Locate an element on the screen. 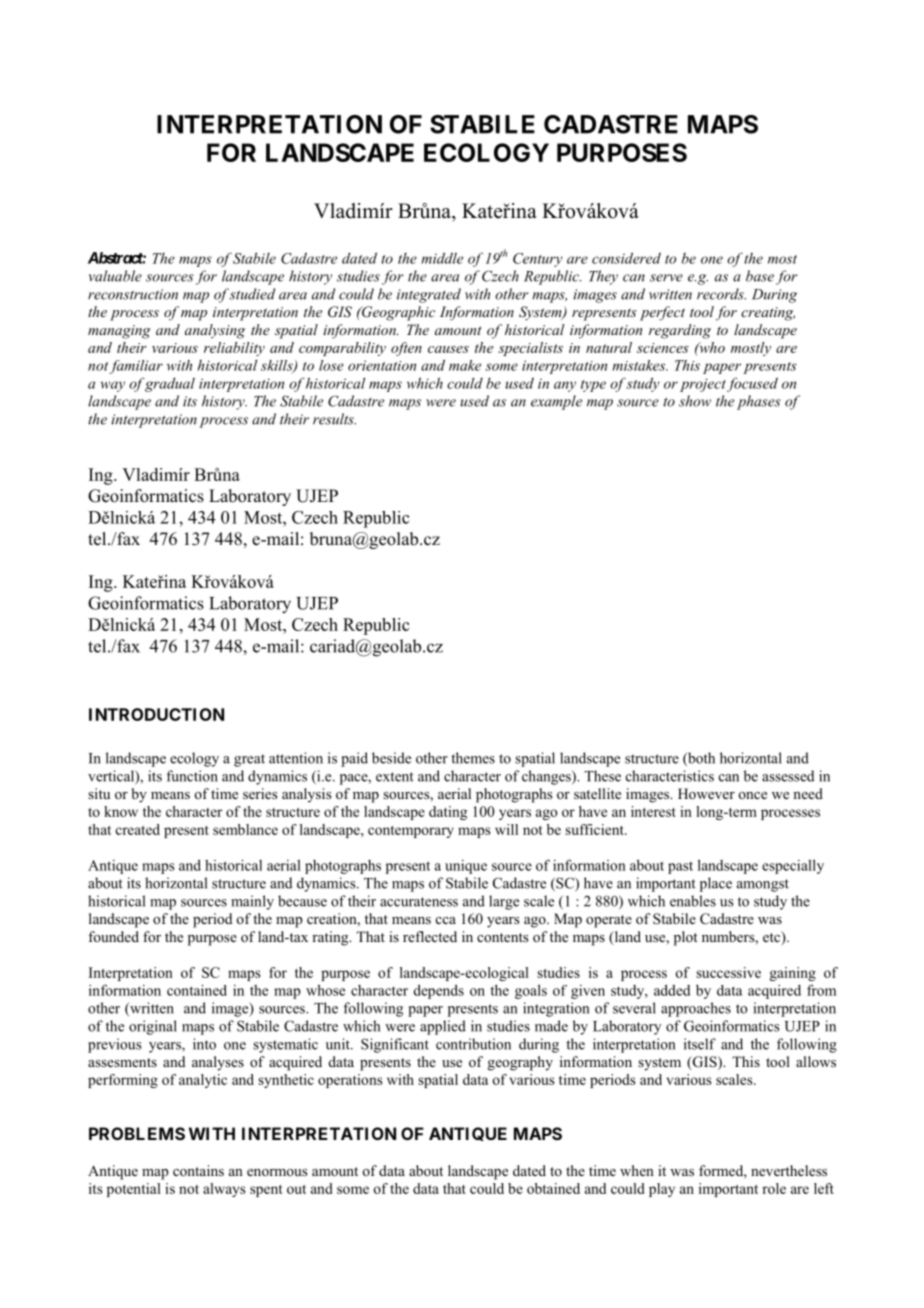 Image resolution: width=924 pixels, height=1308 pixels. obtained is located at coordinates (553, 1188).
